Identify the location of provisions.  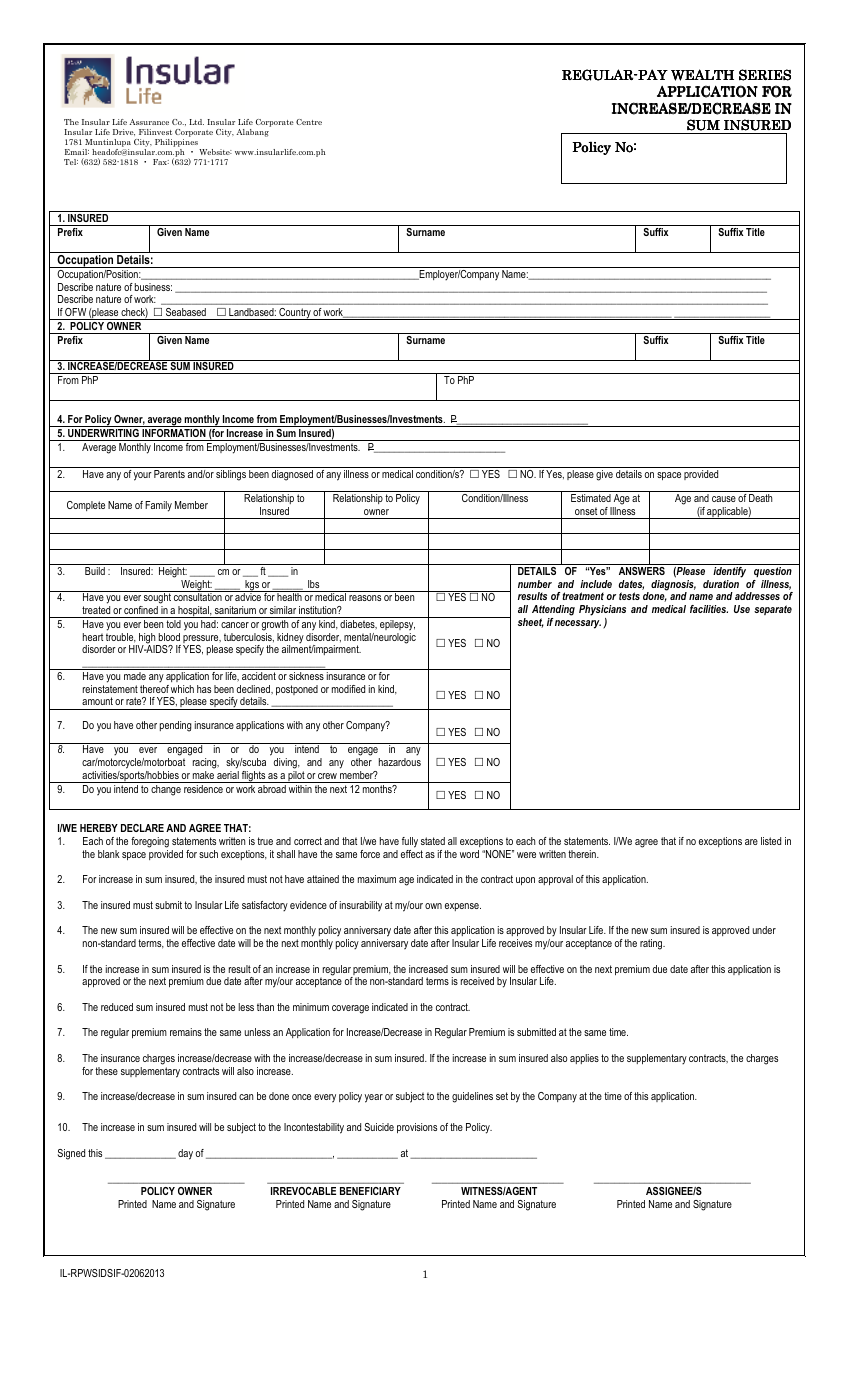
(417, 1128).
